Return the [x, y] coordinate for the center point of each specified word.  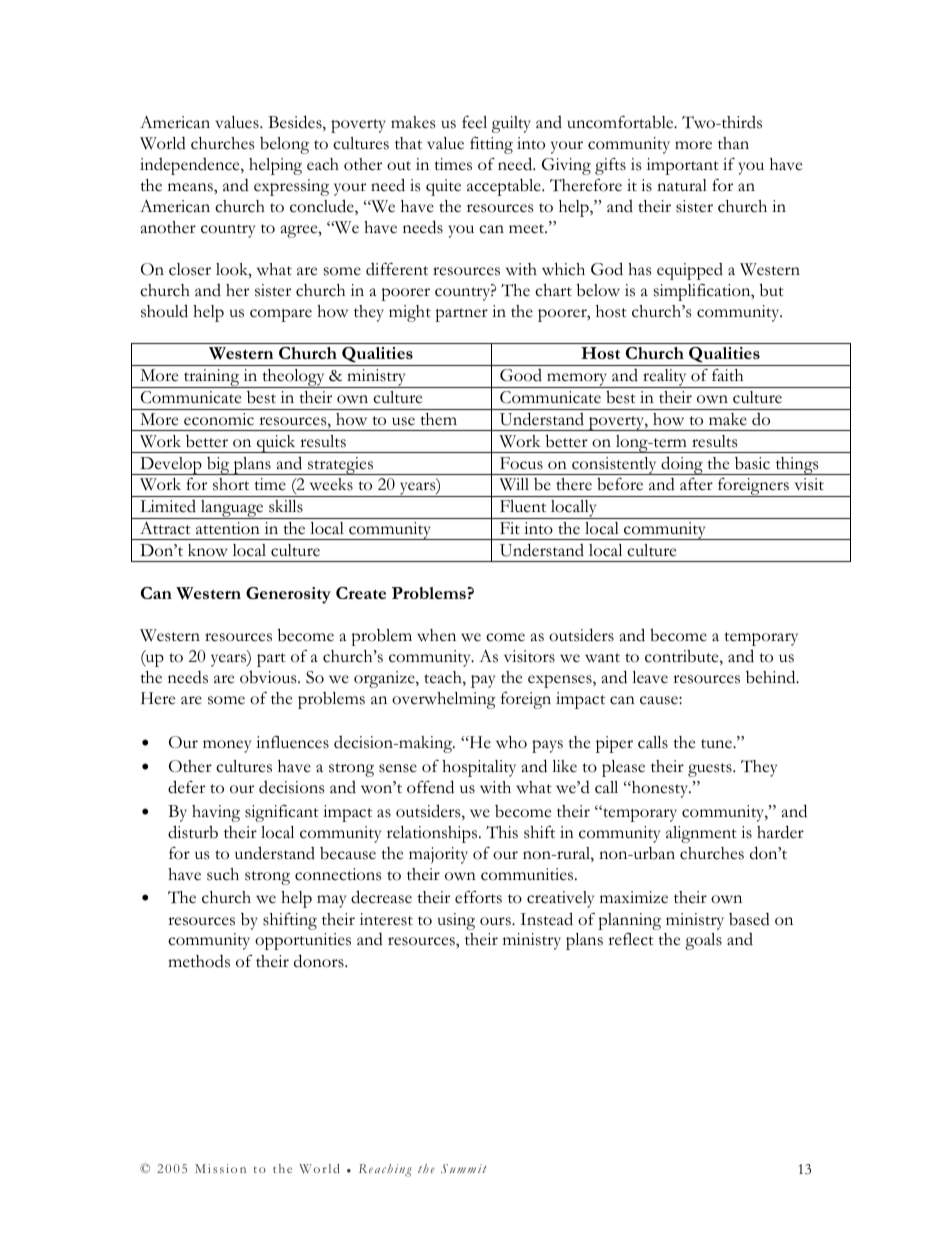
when [436, 635]
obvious [269, 677]
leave [650, 677]
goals [703, 941]
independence [191, 166]
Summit [463, 1168]
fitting [491, 145]
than [733, 143]
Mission [220, 1168]
